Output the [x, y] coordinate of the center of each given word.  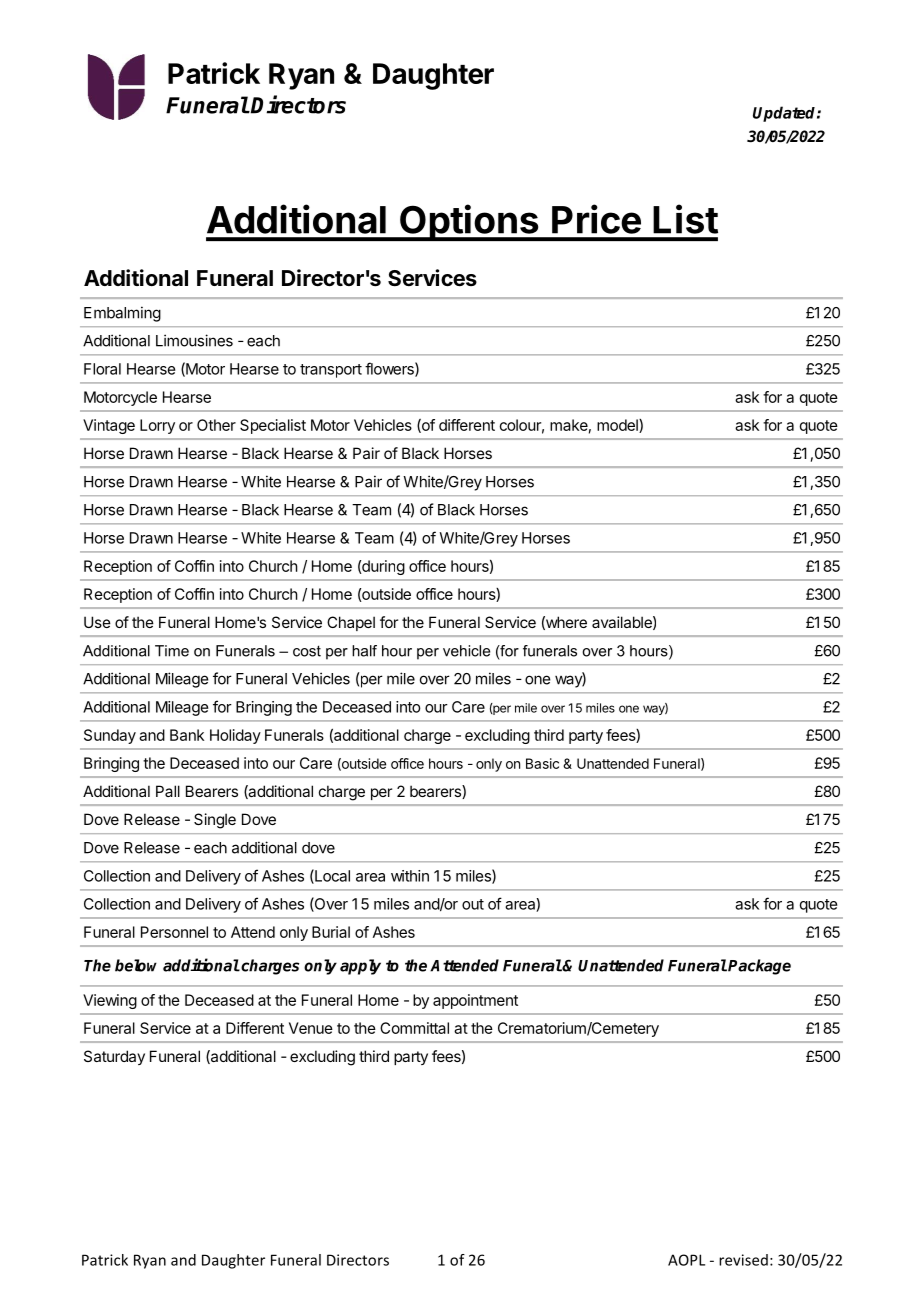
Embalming [122, 314]
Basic [542, 763]
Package [759, 967]
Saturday [114, 1057]
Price [596, 219]
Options [469, 222]
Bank [187, 735]
